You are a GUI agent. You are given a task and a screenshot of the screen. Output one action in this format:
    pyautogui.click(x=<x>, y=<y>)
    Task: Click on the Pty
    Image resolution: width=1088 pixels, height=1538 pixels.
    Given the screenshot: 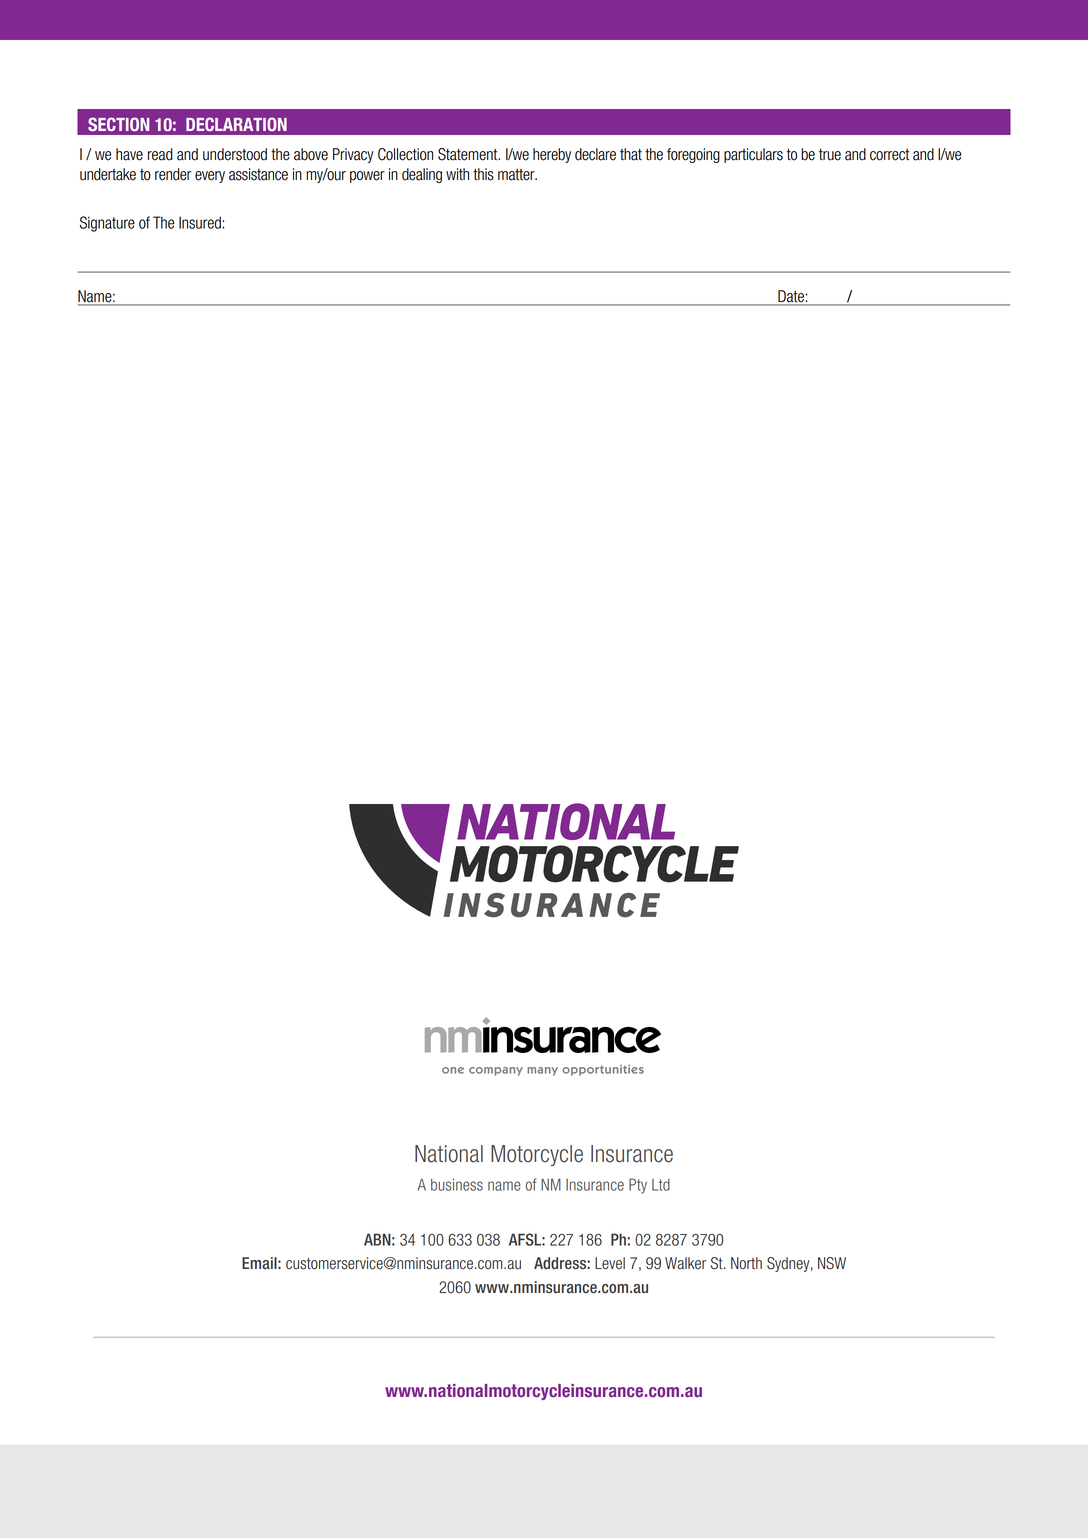 What is the action you would take?
    pyautogui.click(x=638, y=1186)
